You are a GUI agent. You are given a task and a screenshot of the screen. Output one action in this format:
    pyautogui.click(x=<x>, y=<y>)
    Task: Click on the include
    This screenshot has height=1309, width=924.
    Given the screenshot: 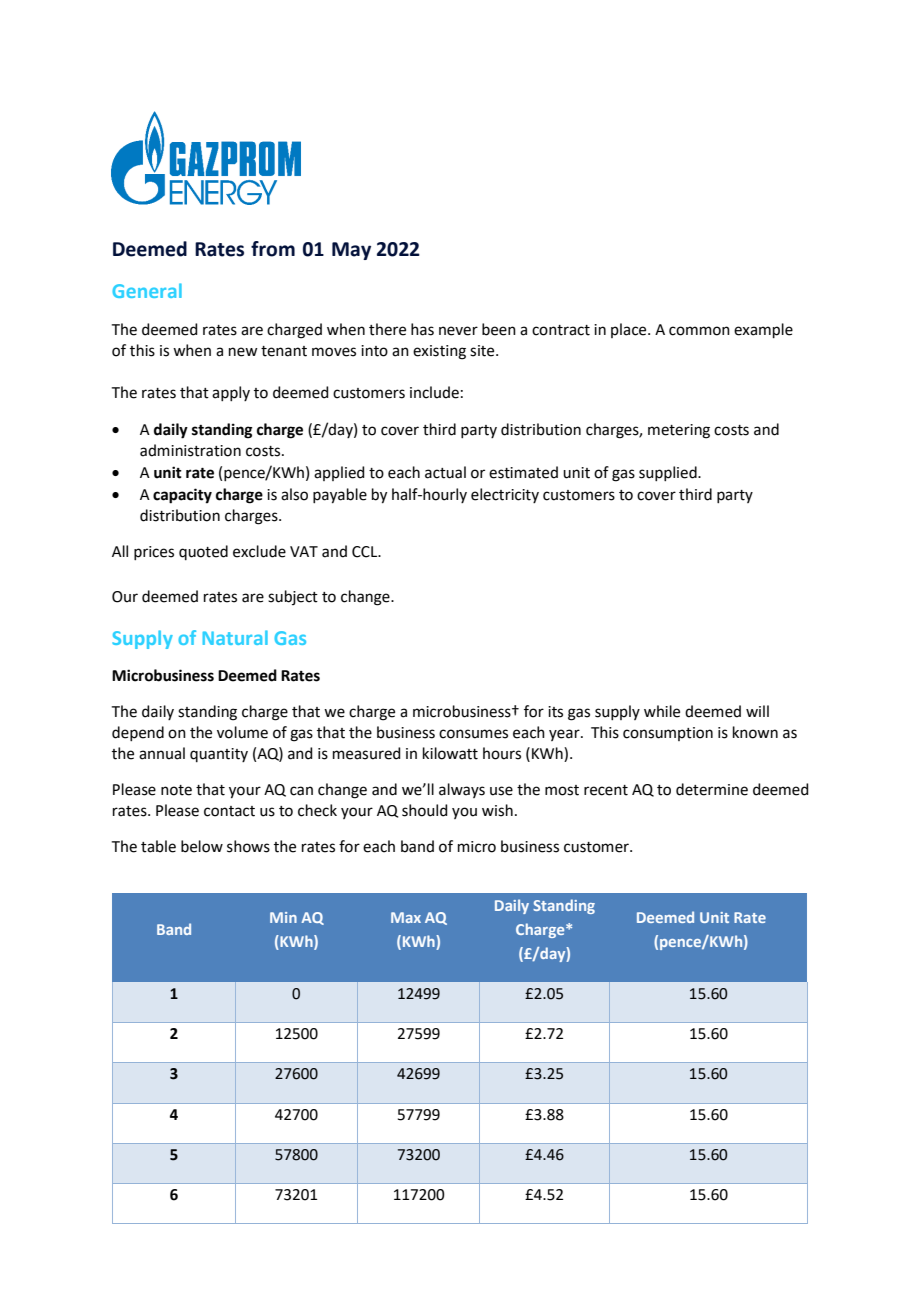 What is the action you would take?
    pyautogui.click(x=434, y=392)
